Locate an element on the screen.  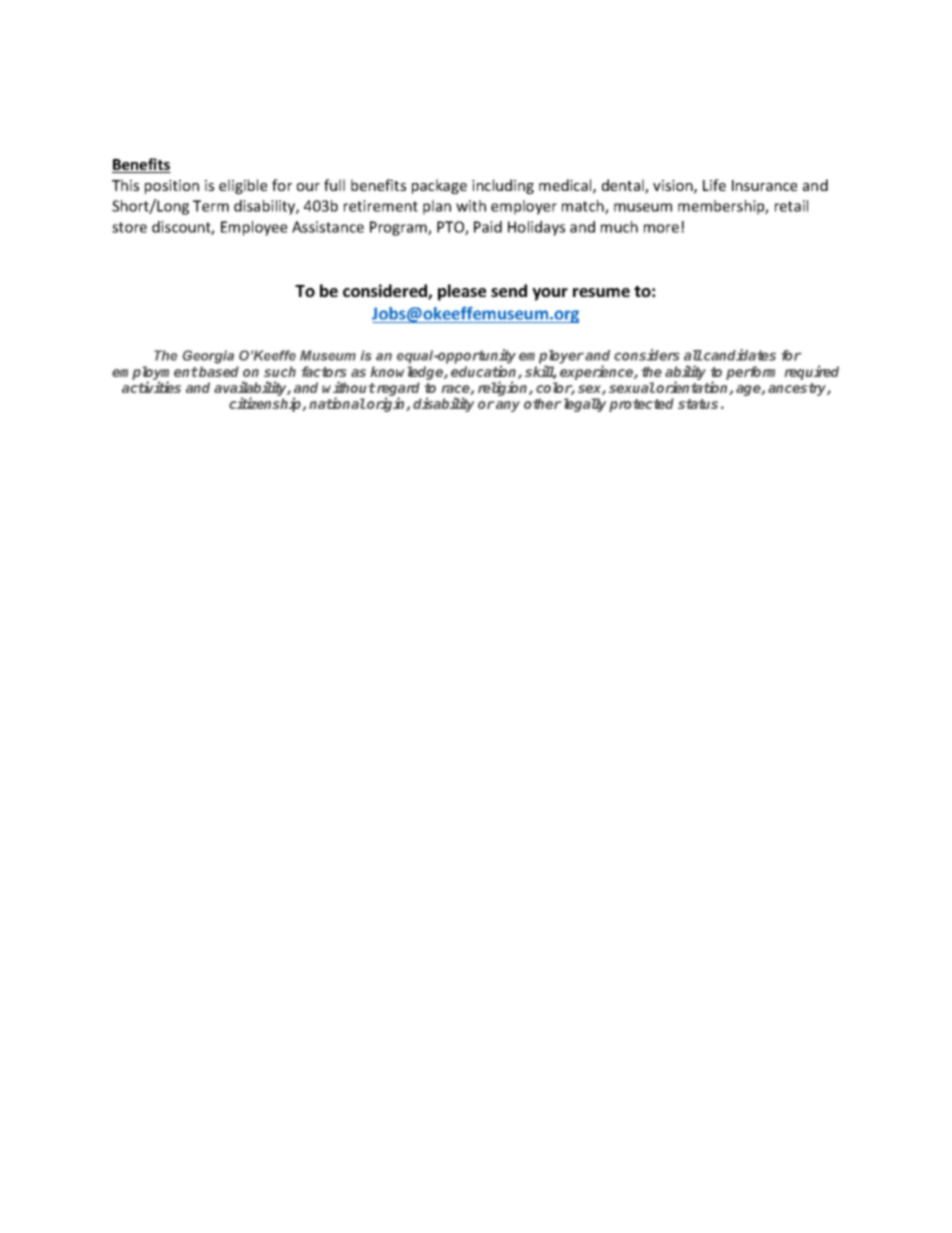
package is located at coordinates (439, 186).
